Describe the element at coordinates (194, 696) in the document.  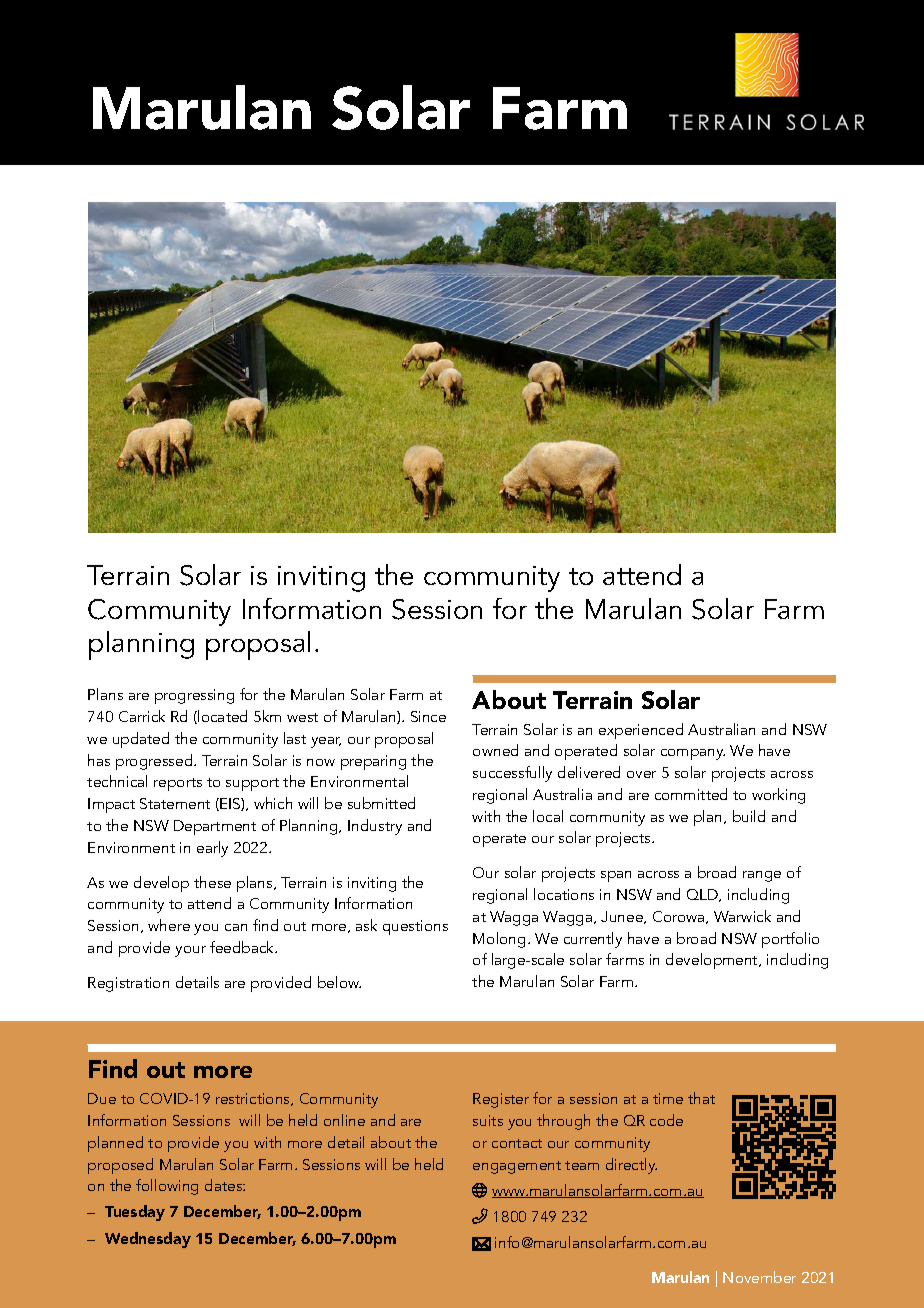
I see `progressing` at that location.
